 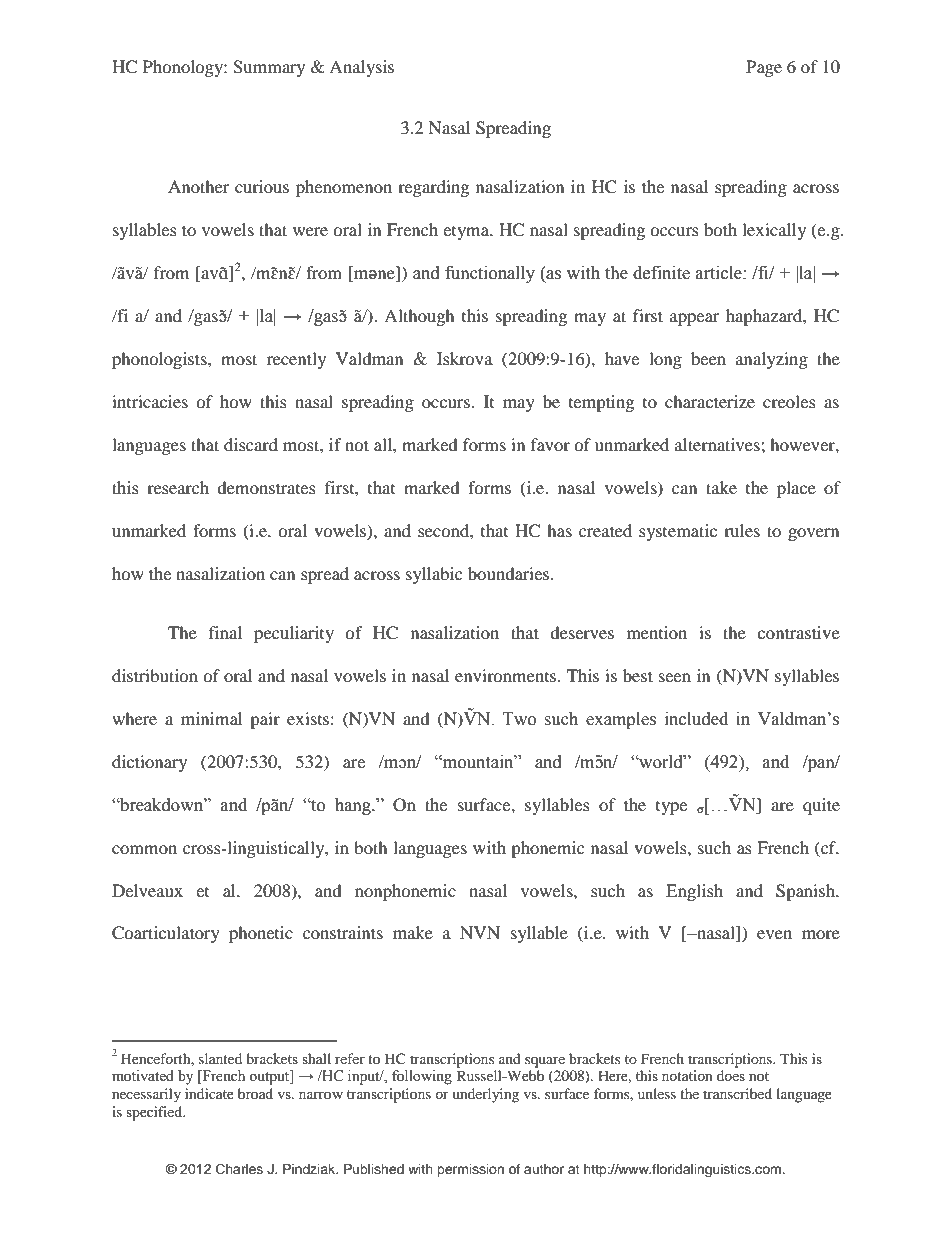 What do you see at coordinates (694, 892) in the page?
I see `English` at bounding box center [694, 892].
